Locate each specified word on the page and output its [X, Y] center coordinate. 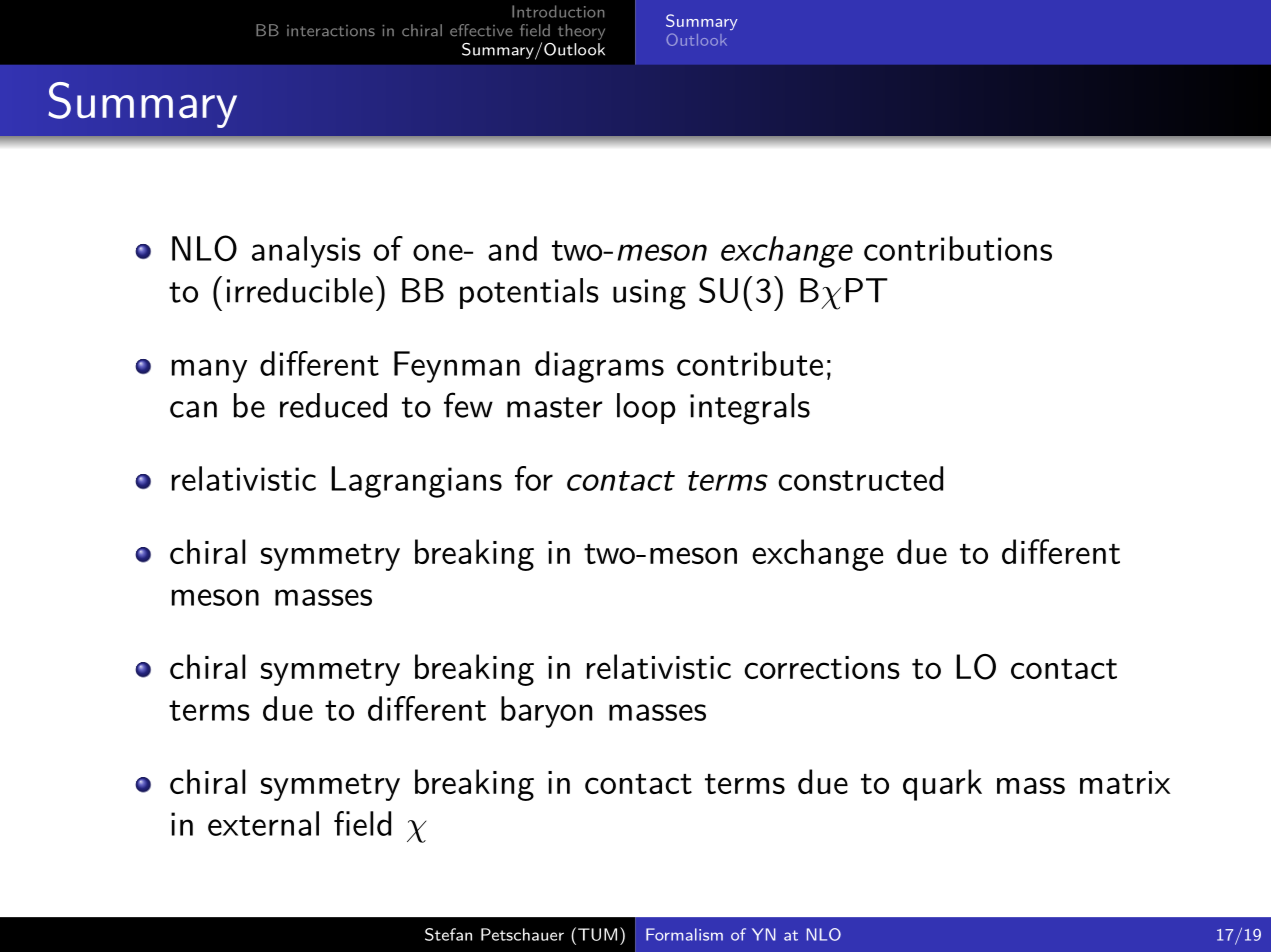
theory [581, 32]
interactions [331, 31]
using [649, 294]
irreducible [300, 290]
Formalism [684, 934]
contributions [958, 248]
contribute [750, 363]
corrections [822, 667]
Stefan [448, 934]
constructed [860, 478]
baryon [546, 712]
